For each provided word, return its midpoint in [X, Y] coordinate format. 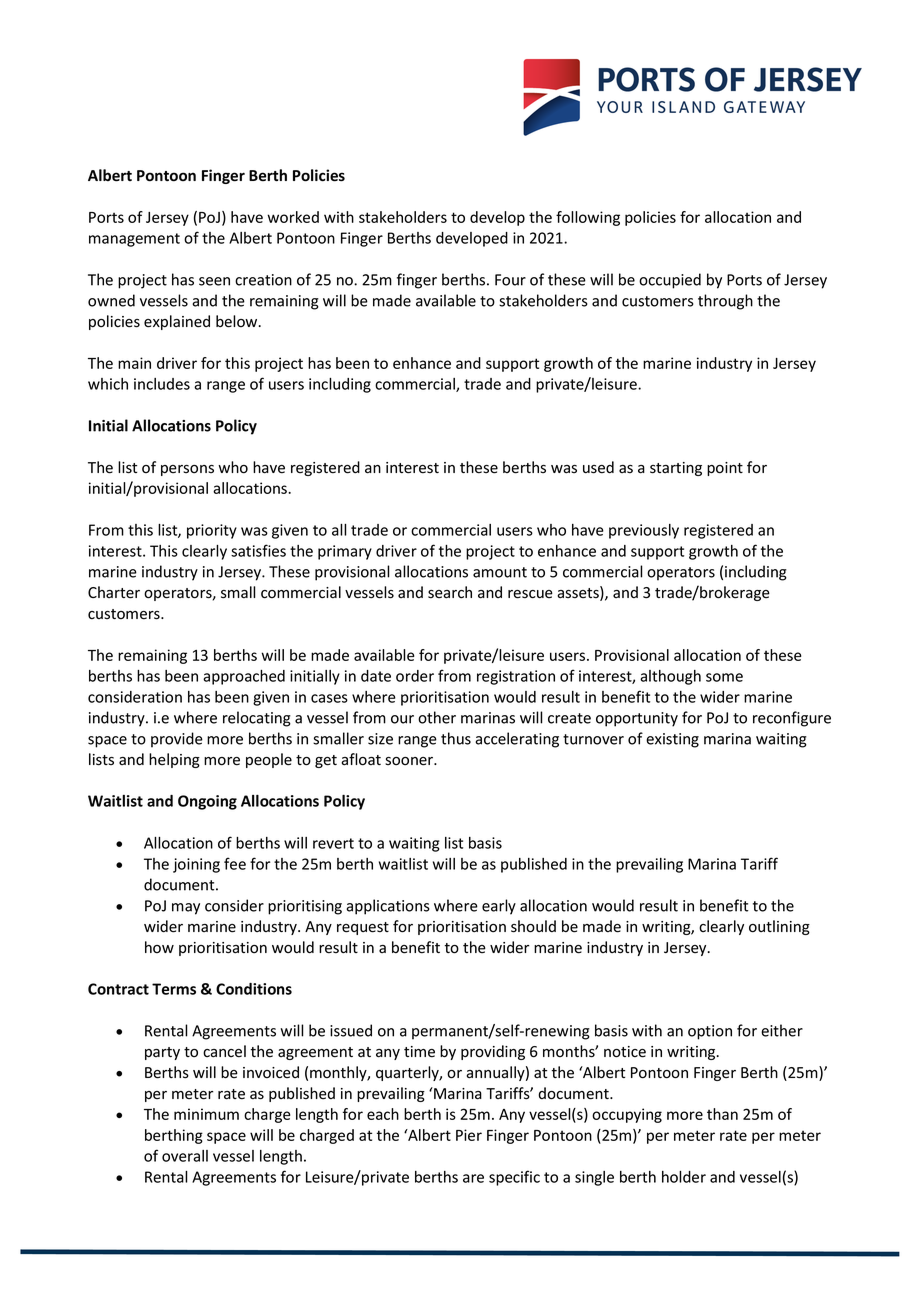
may [186, 909]
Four [510, 280]
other [437, 717]
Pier [469, 1135]
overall [185, 1156]
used [598, 467]
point [725, 469]
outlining [779, 927]
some [724, 677]
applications [388, 907]
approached [244, 677]
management [134, 240]
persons [187, 470]
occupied [670, 281]
